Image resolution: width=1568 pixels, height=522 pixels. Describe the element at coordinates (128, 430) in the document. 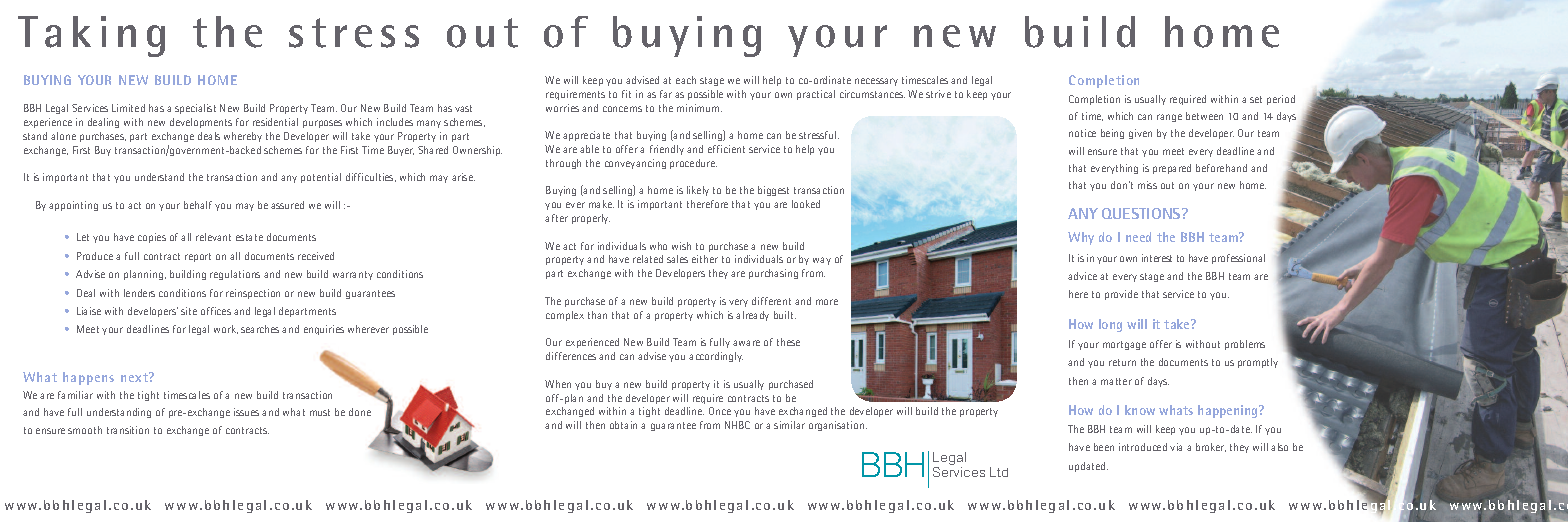

I see `transition` at that location.
